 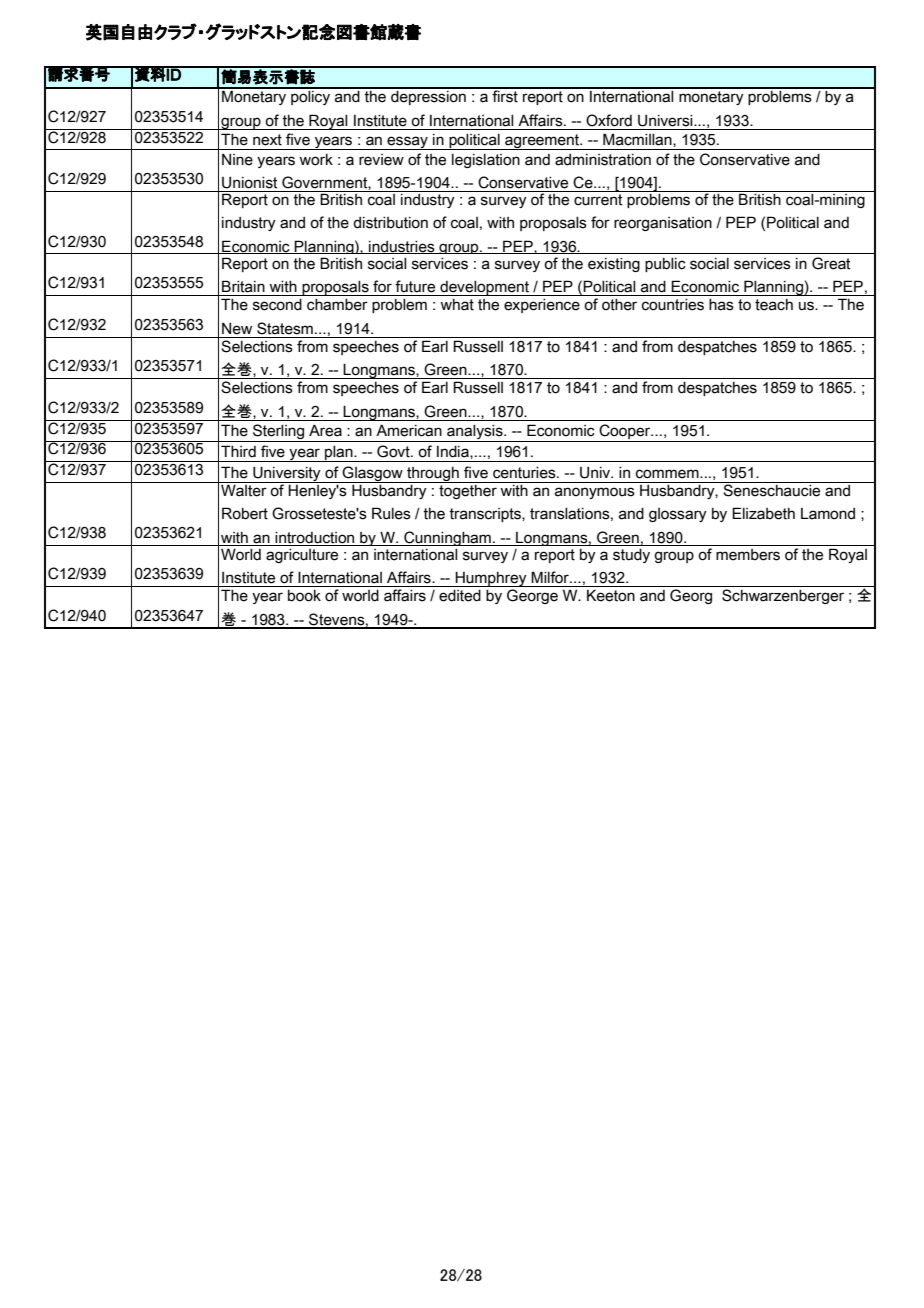 I want to click on book, so click(x=304, y=596).
